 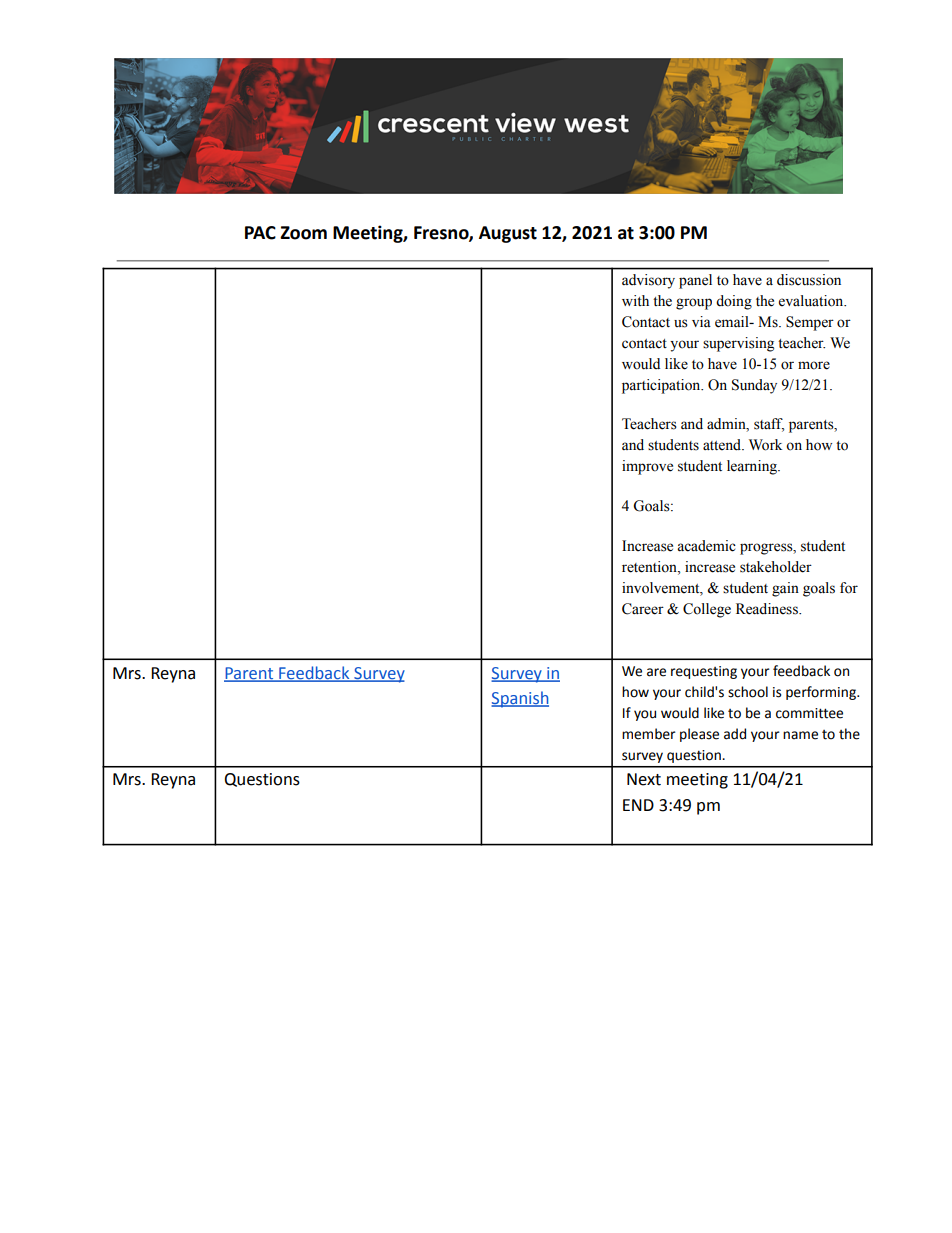 I want to click on Zoom, so click(x=303, y=233).
